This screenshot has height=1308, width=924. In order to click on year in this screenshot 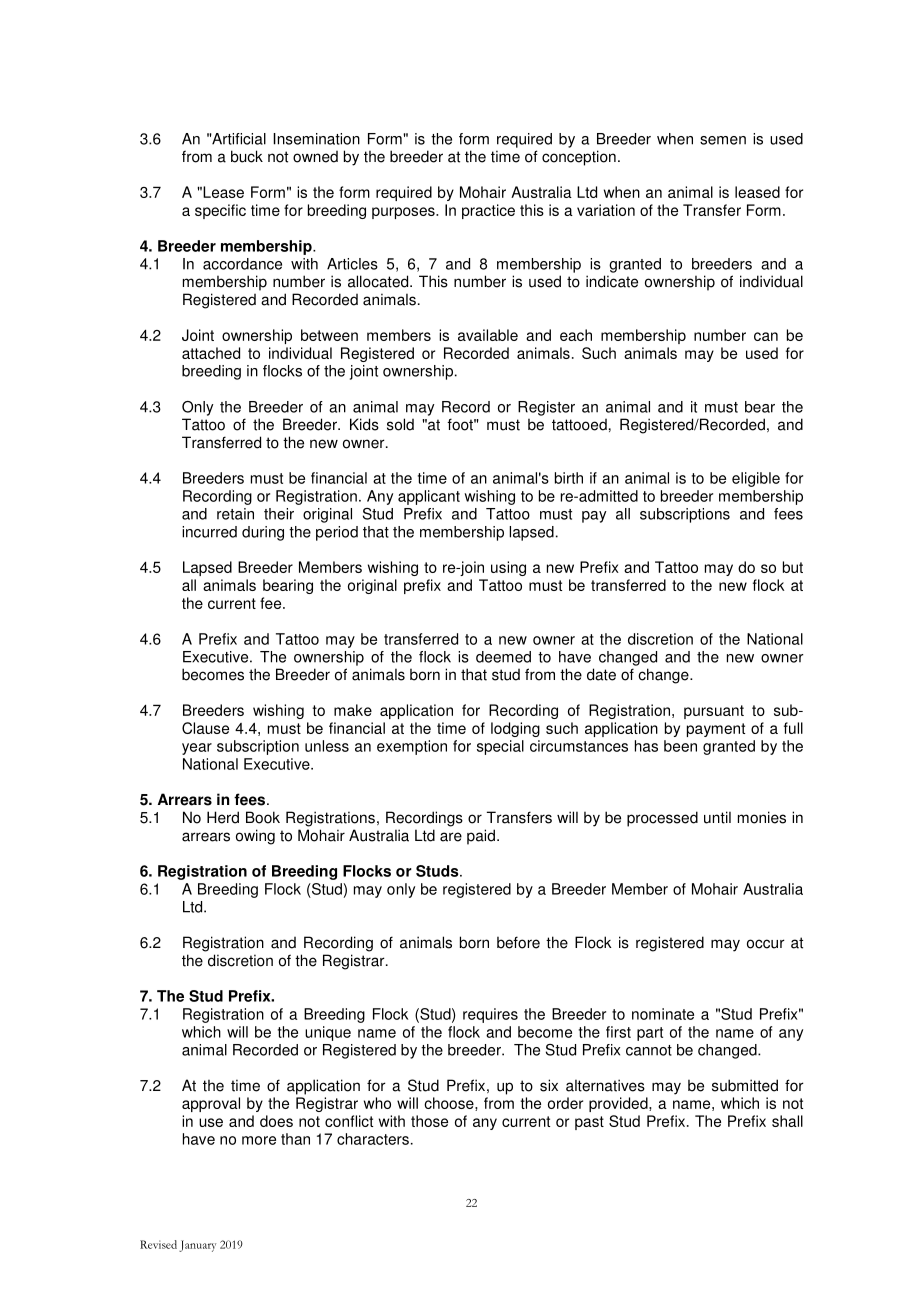, I will do `click(197, 749)`.
